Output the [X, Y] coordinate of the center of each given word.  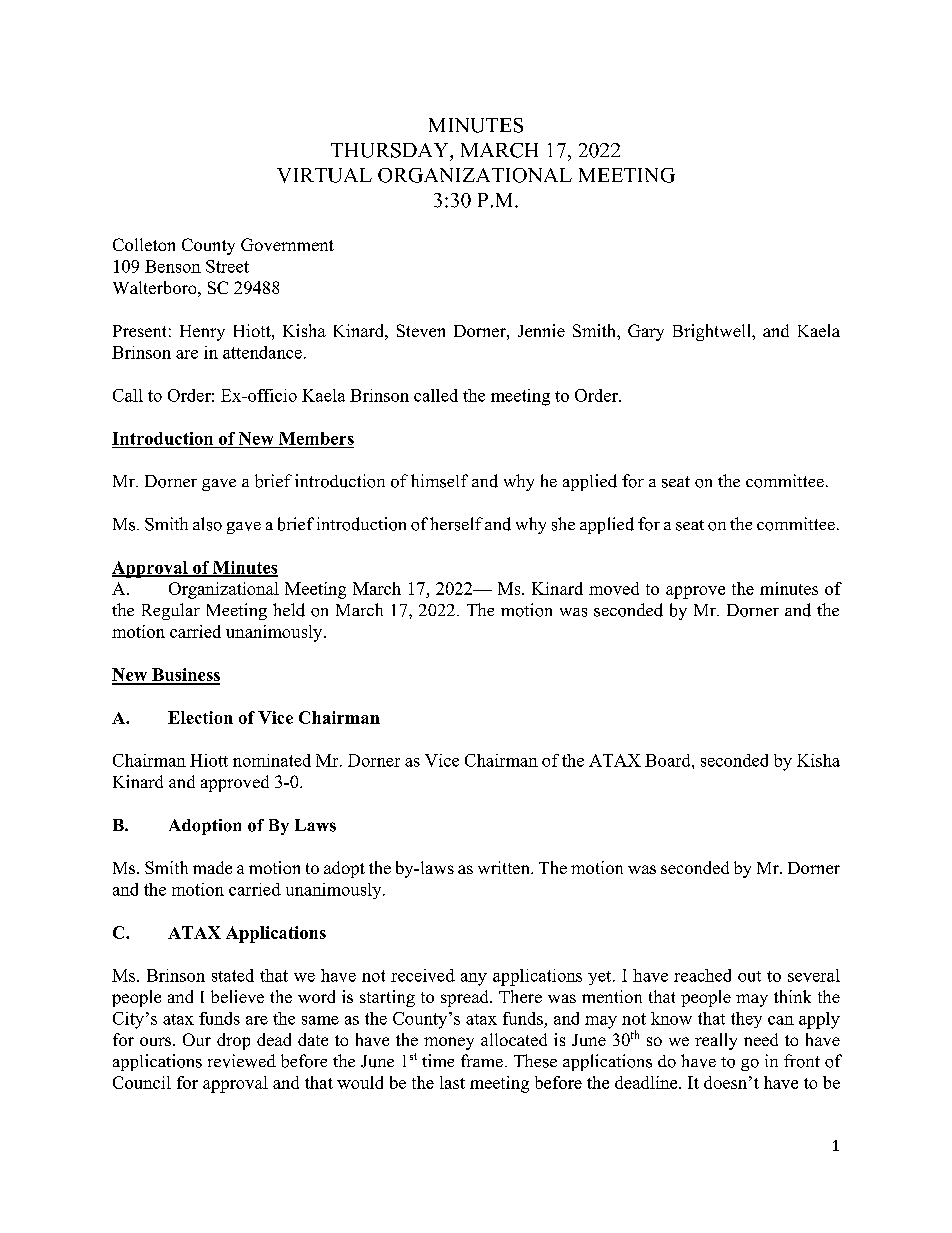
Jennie [541, 330]
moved [614, 588]
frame [482, 1060]
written [505, 867]
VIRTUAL [324, 175]
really [716, 1041]
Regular [171, 611]
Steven [421, 330]
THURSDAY [391, 150]
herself [456, 524]
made [212, 867]
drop [233, 1041]
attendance [262, 352]
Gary [646, 332]
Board [669, 760]
